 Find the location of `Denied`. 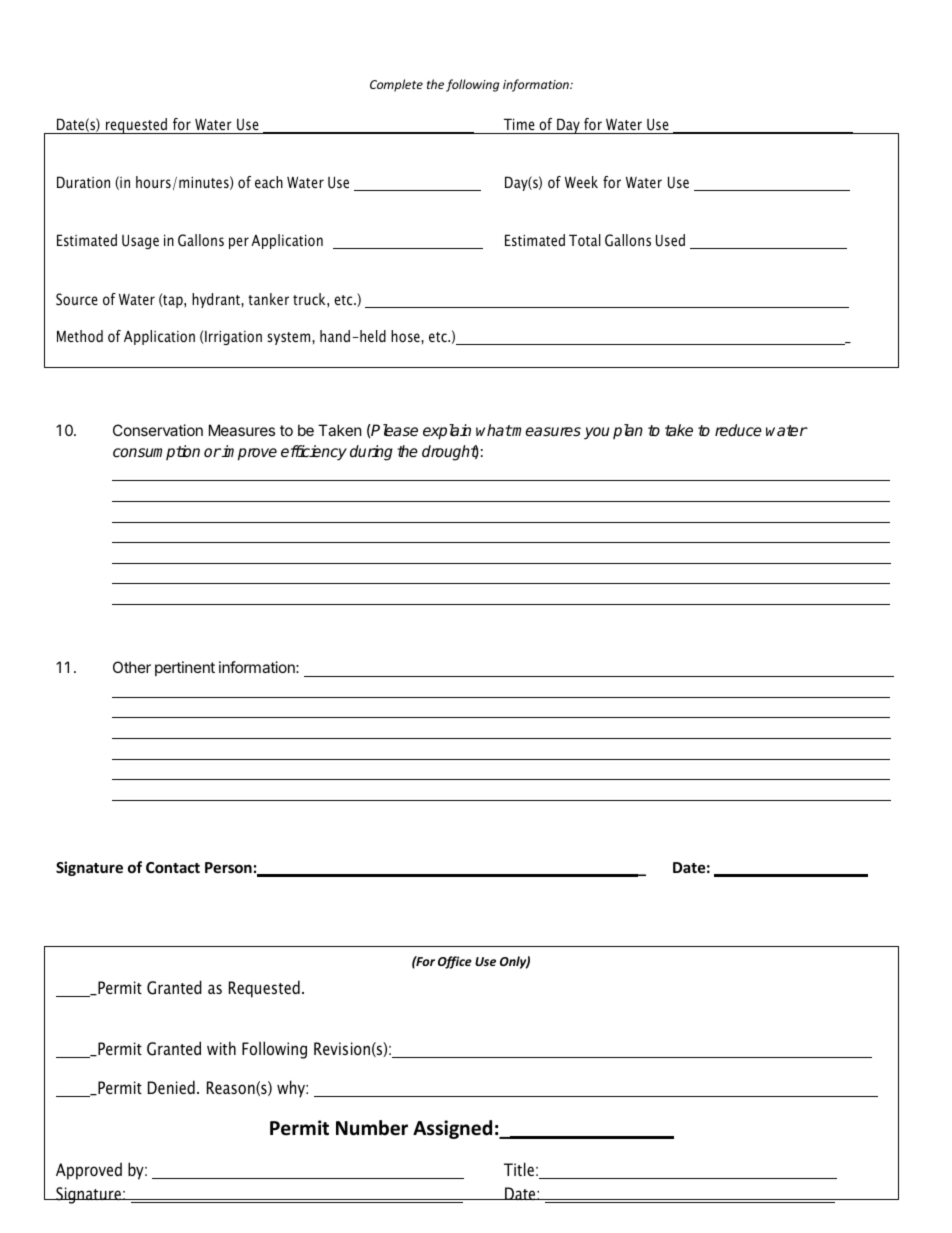

Denied is located at coordinates (171, 1087).
